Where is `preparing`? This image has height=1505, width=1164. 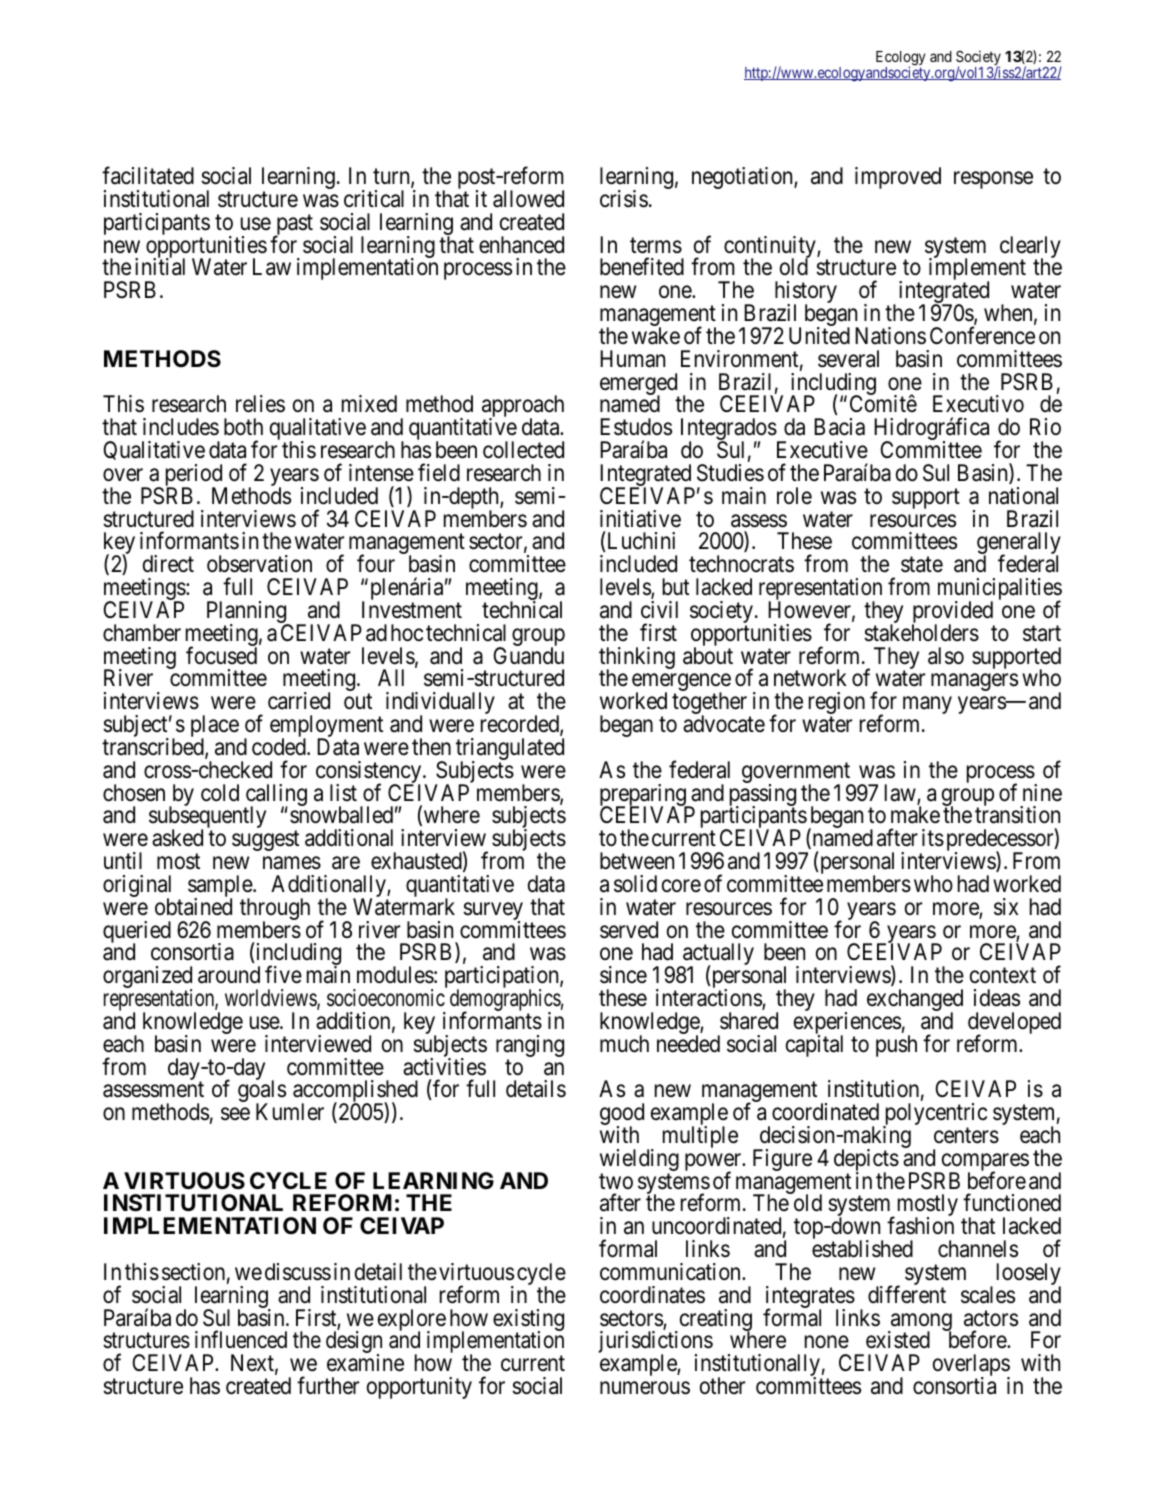
preparing is located at coordinates (644, 796).
